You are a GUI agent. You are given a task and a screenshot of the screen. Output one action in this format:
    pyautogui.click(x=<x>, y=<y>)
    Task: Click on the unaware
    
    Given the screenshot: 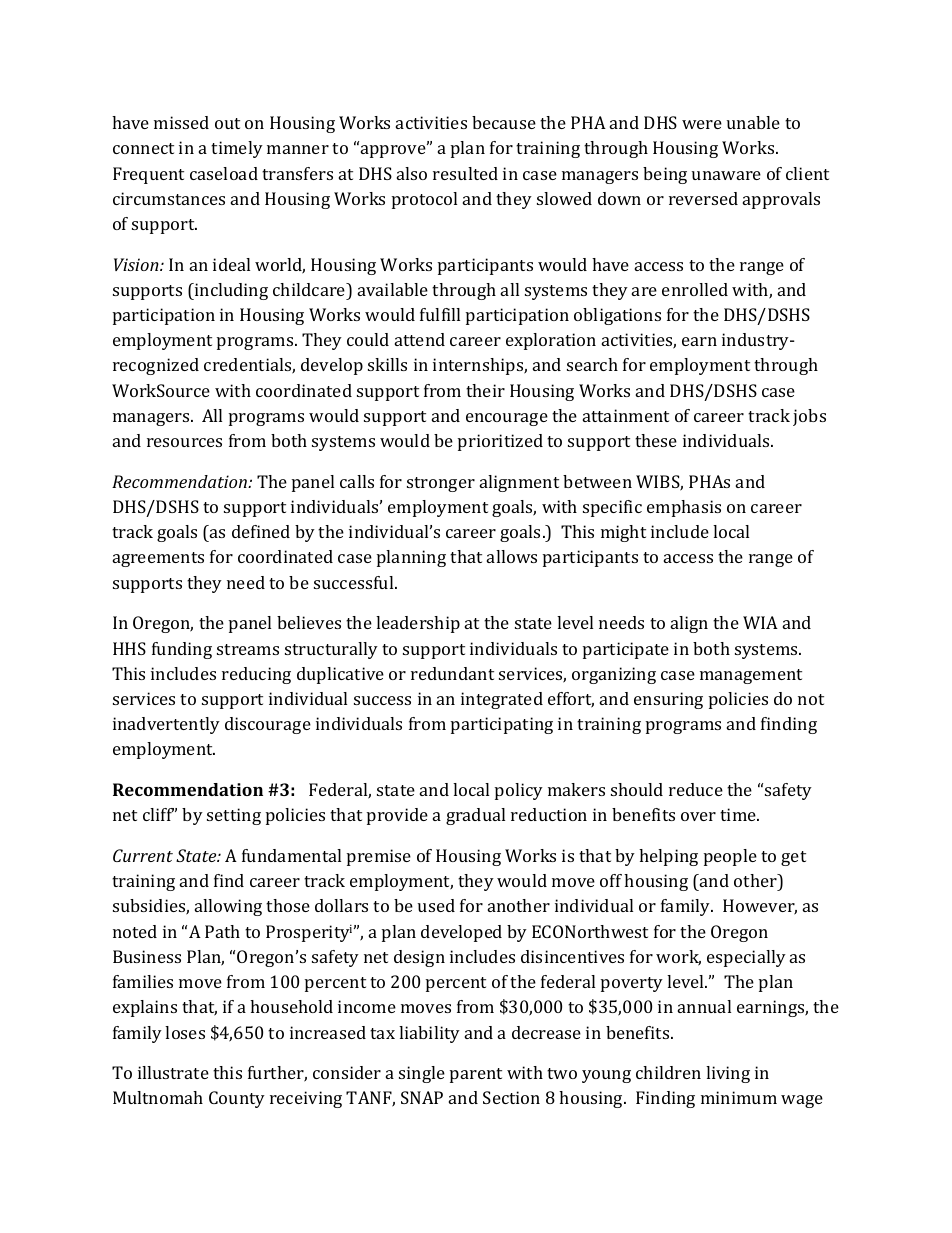 What is the action you would take?
    pyautogui.click(x=726, y=175)
